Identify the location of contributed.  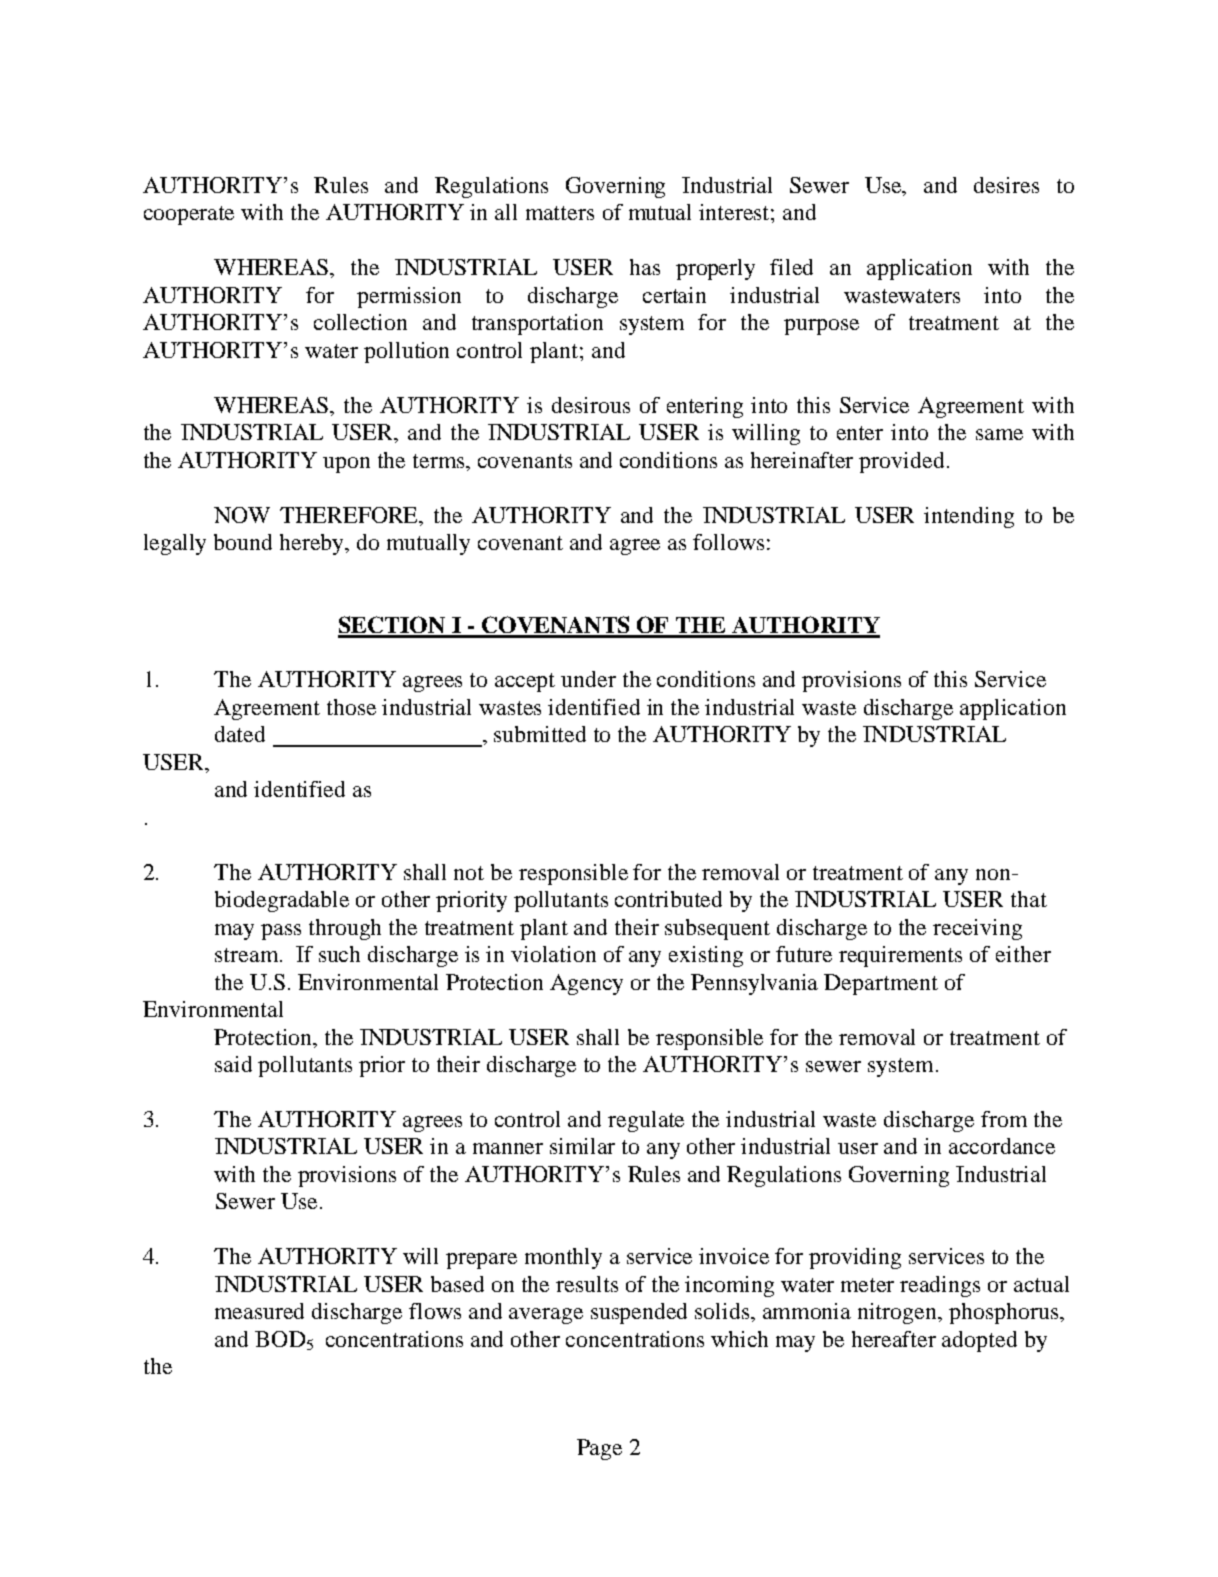
(668, 899).
